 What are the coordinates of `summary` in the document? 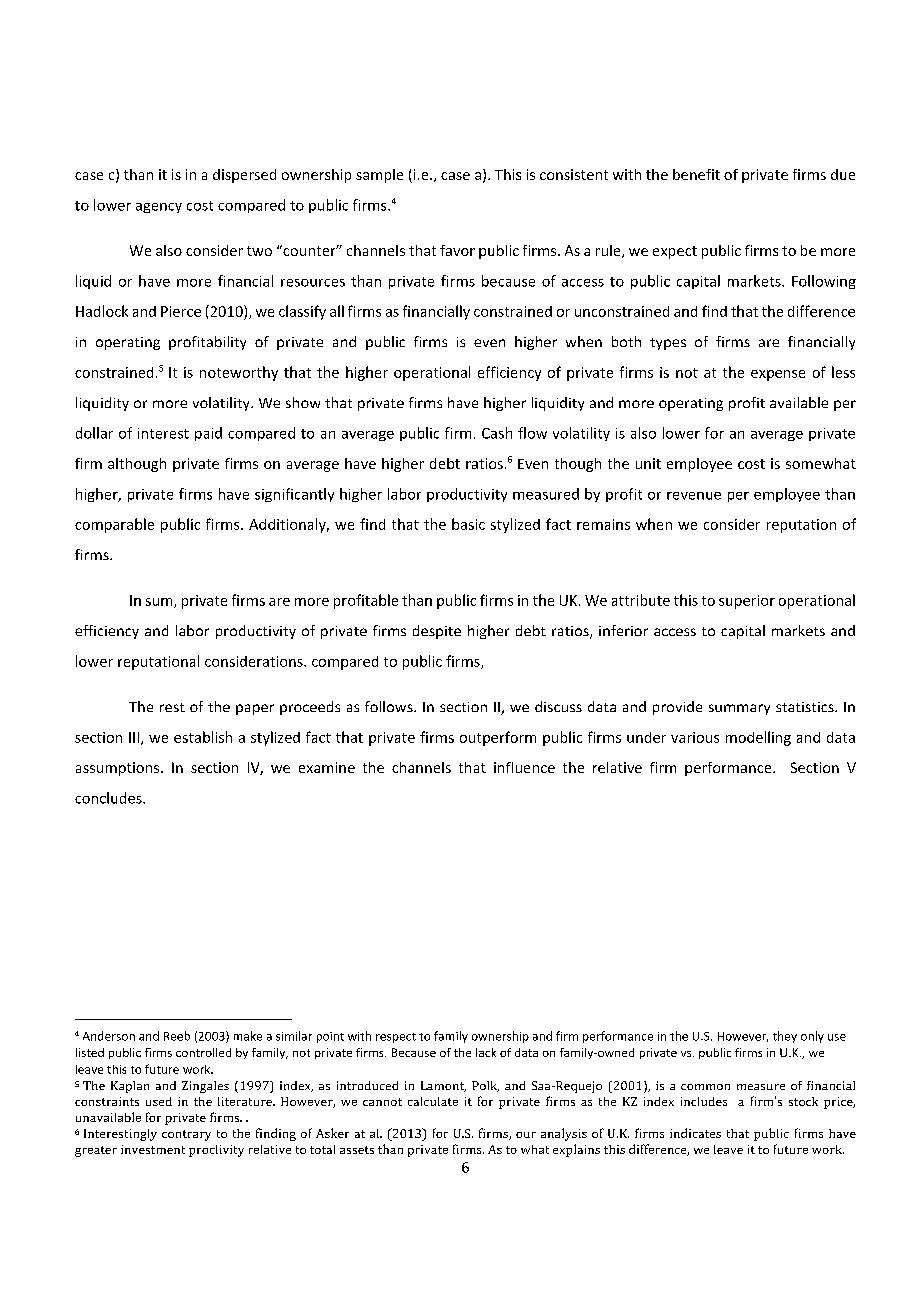 It's located at (739, 709).
